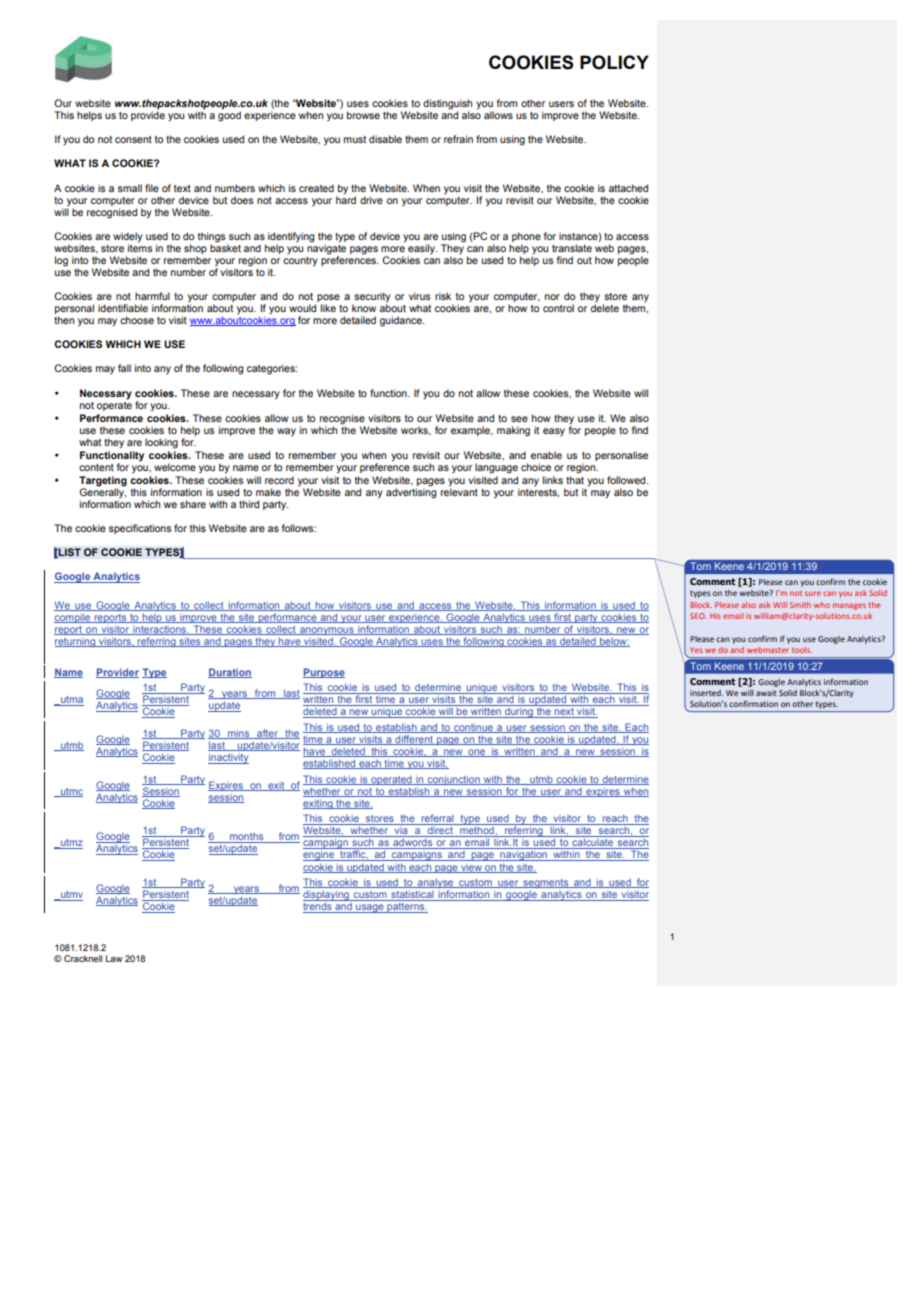  What do you see at coordinates (766, 693) in the document?
I see `await` at bounding box center [766, 693].
